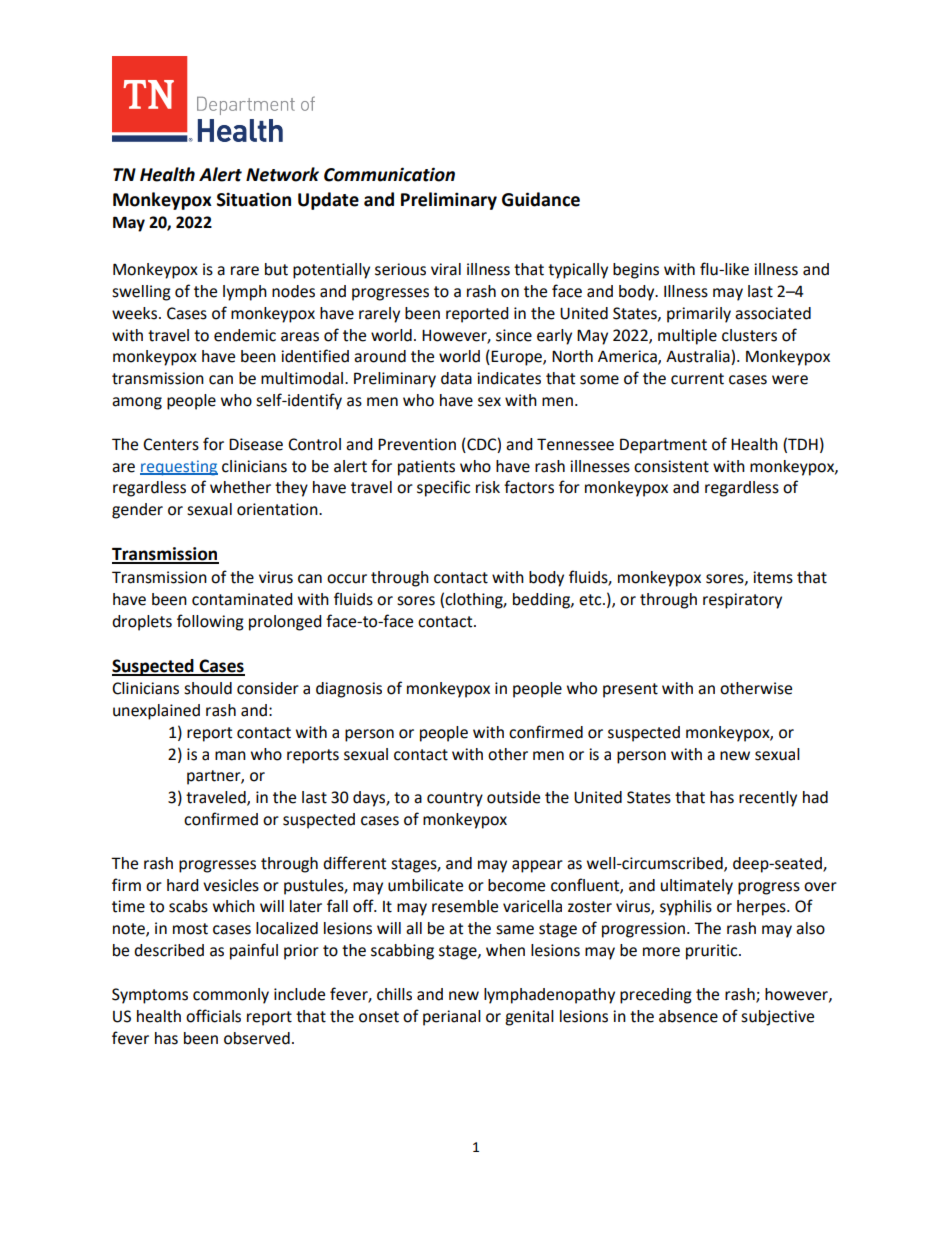 The height and width of the document is (1233, 952). What do you see at coordinates (254, 199) in the document?
I see `Situation` at bounding box center [254, 199].
